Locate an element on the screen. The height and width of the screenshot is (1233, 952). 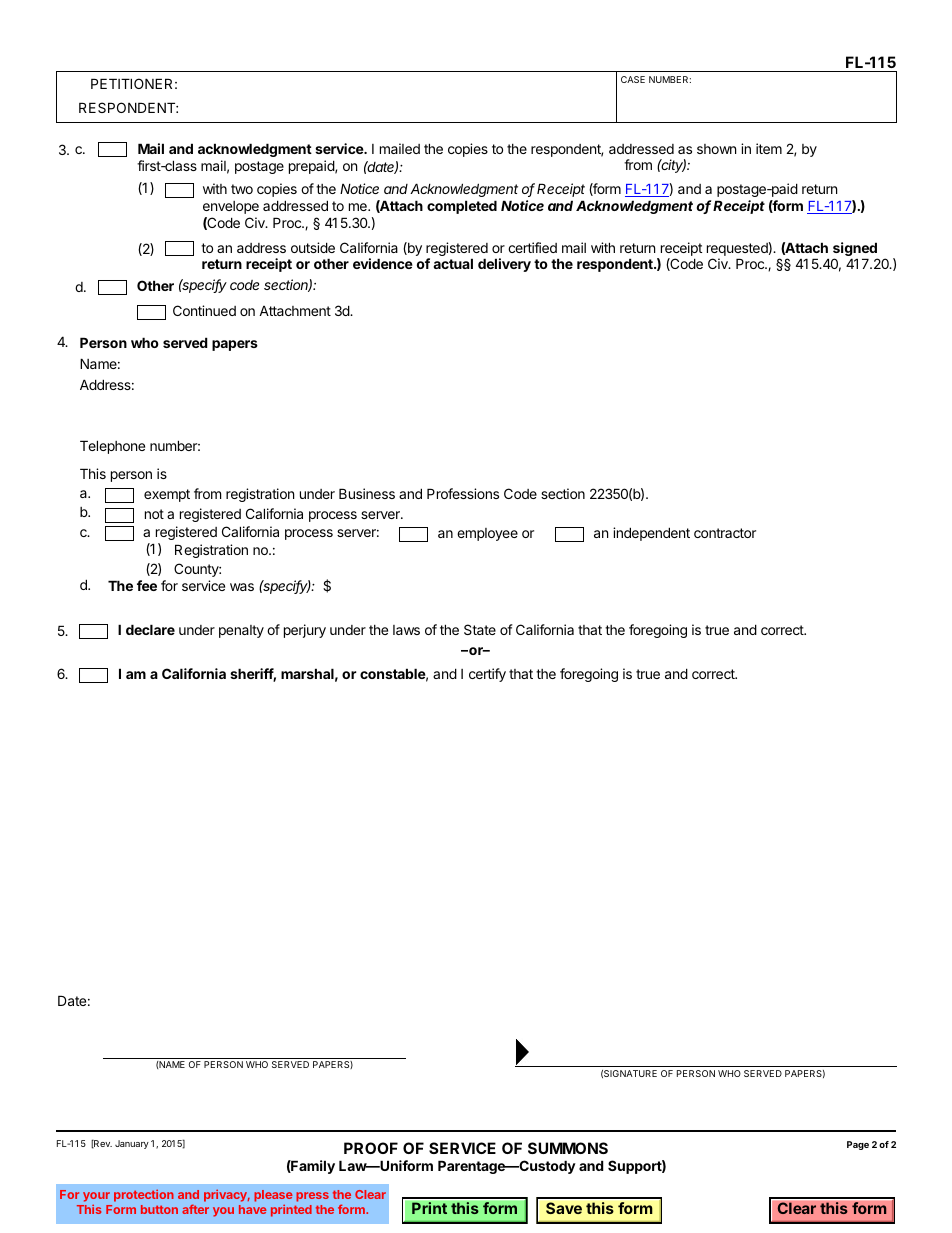
completed is located at coordinates (462, 207).
